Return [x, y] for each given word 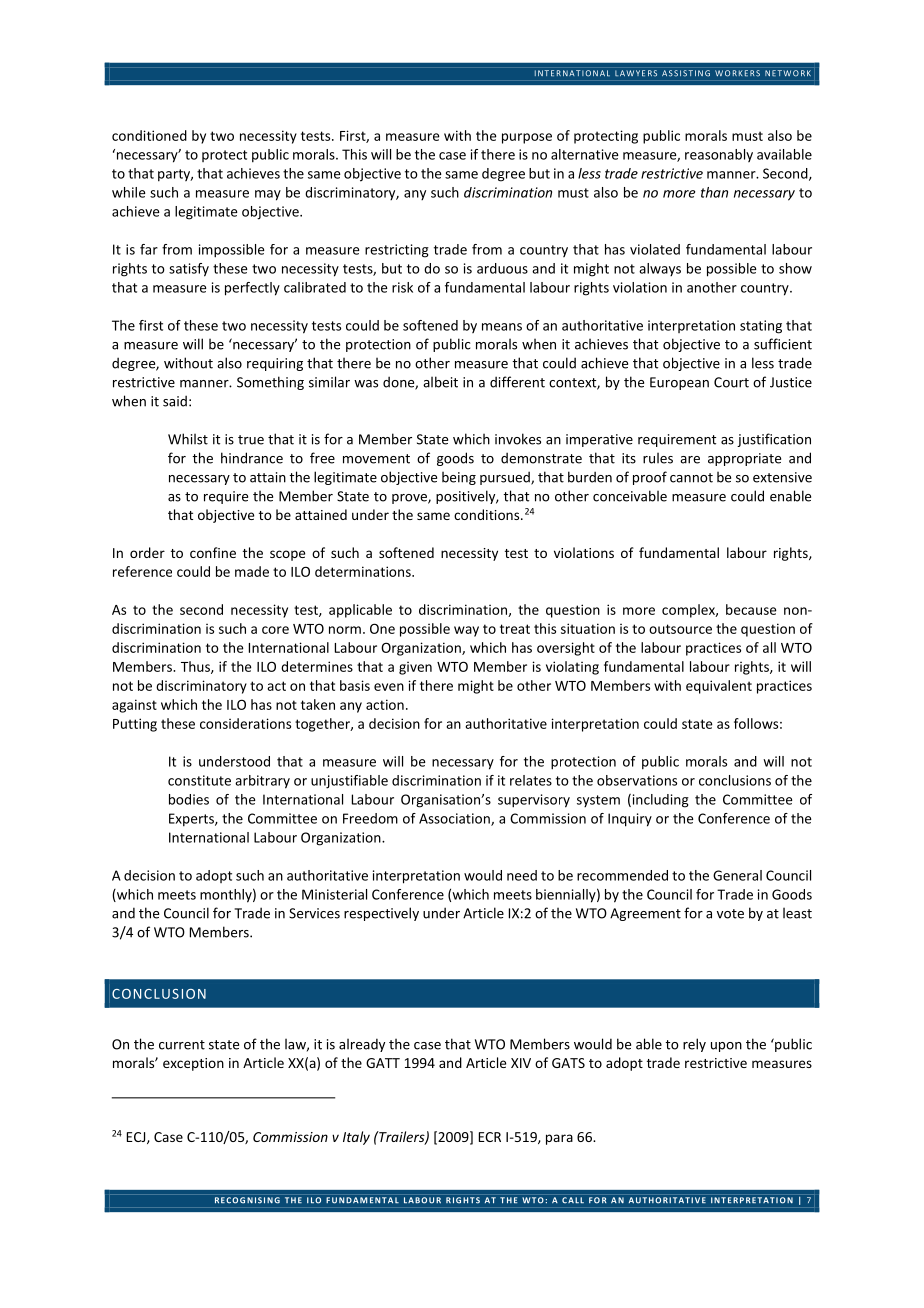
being [459, 478]
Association [455, 819]
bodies [189, 799]
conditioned [149, 135]
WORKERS [737, 73]
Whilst [188, 439]
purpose [527, 138]
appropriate [744, 459]
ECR [490, 1137]
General [737, 875]
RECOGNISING [247, 1200]
